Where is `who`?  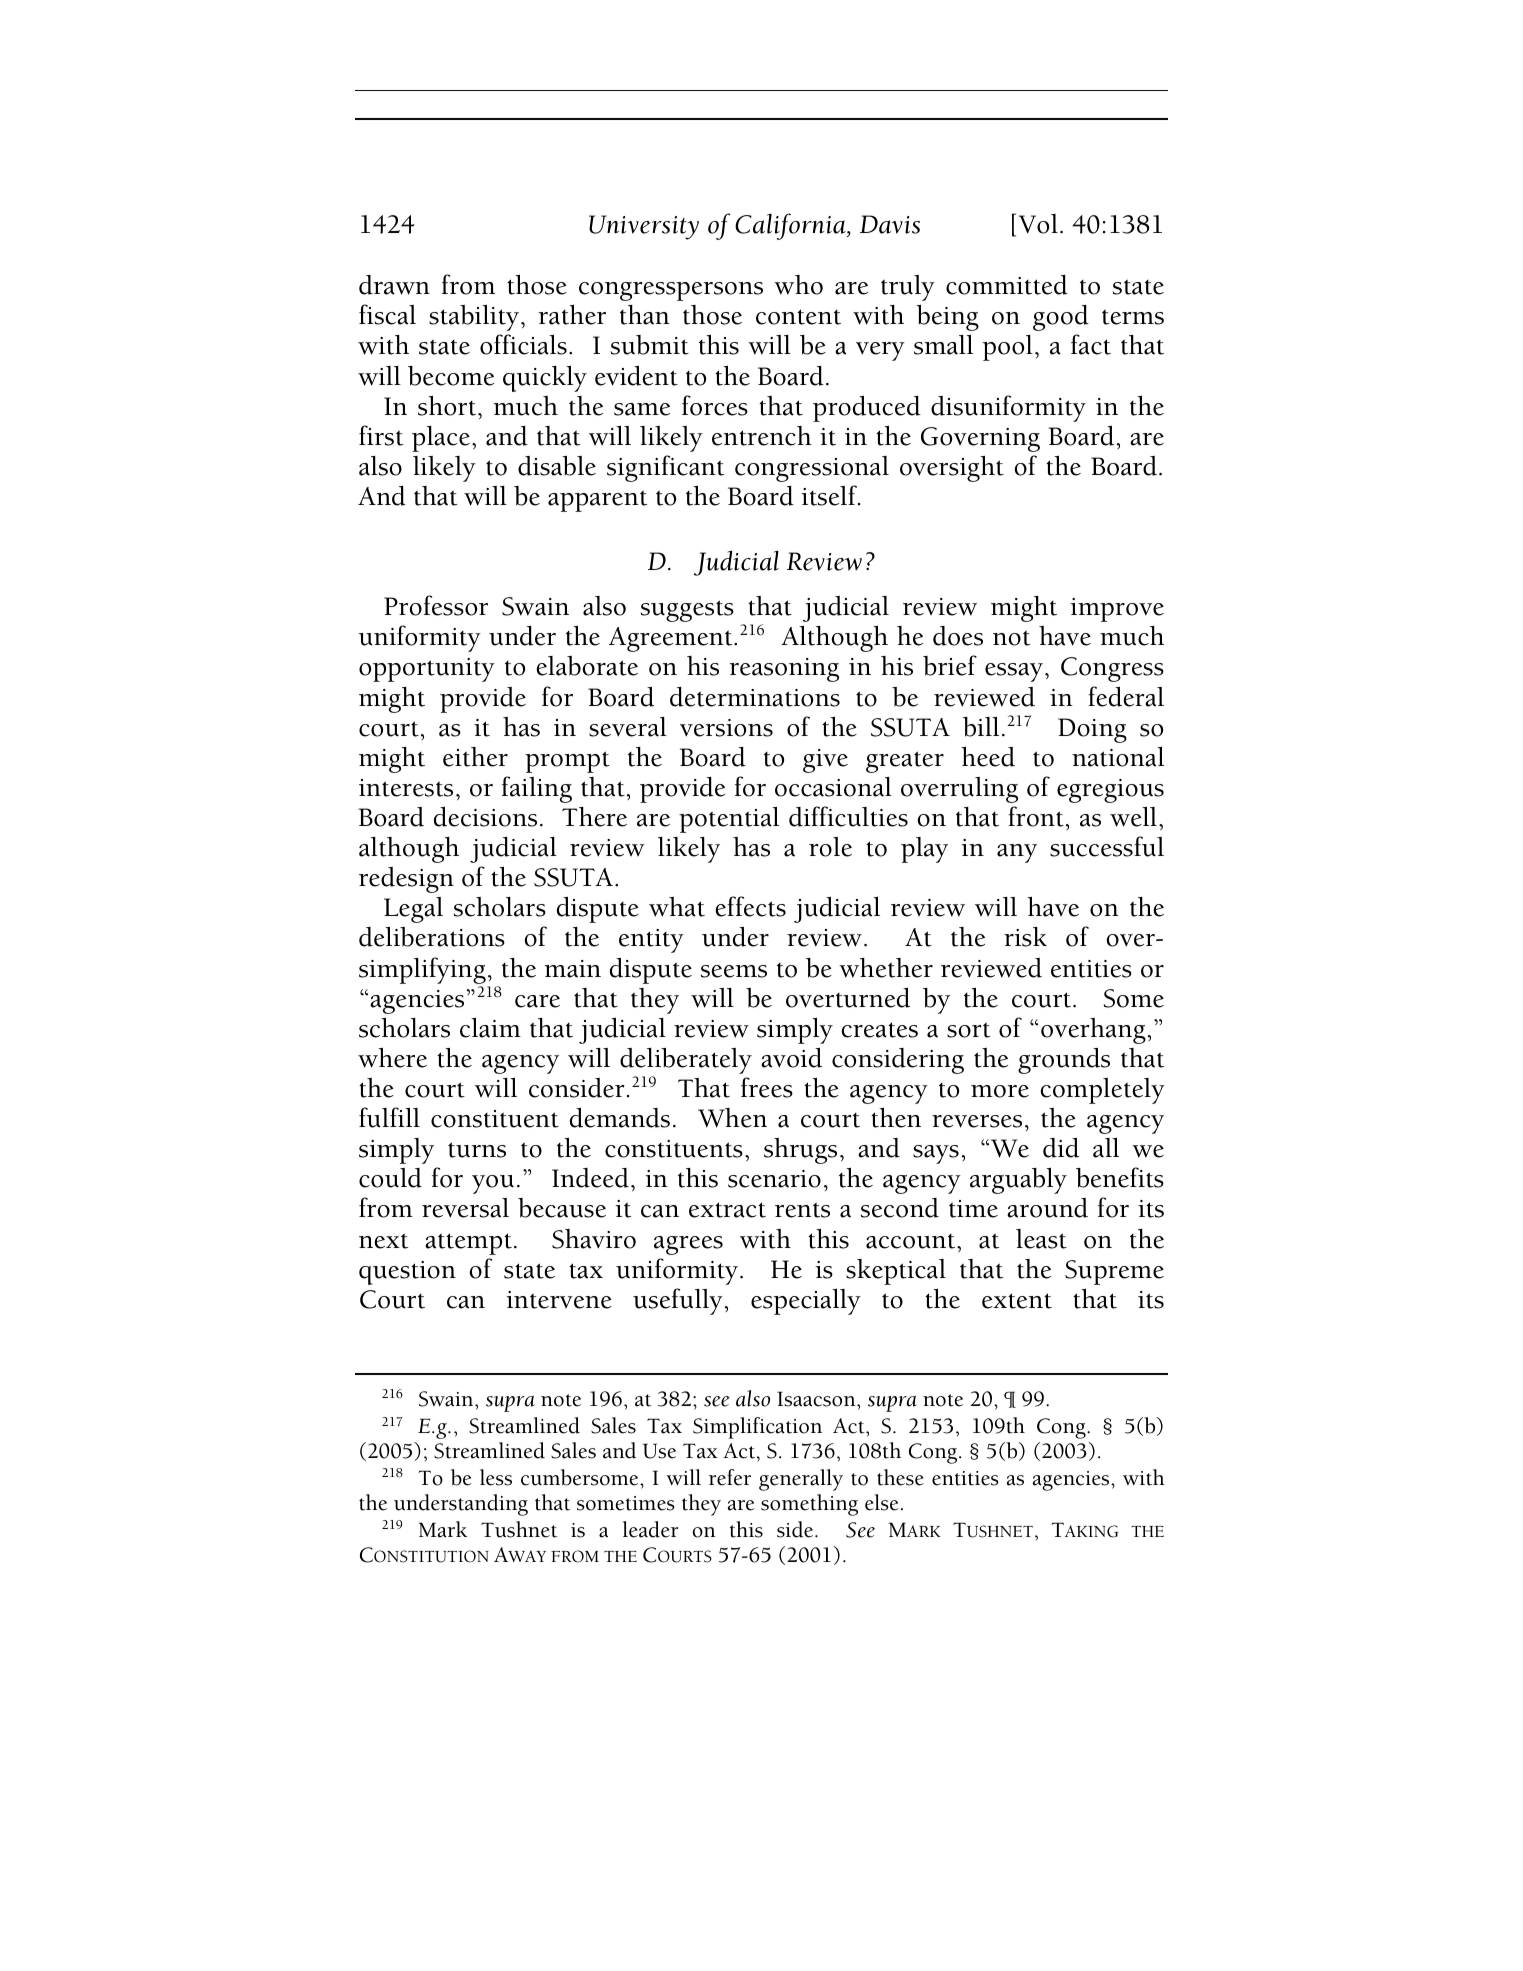
who is located at coordinates (798, 285).
